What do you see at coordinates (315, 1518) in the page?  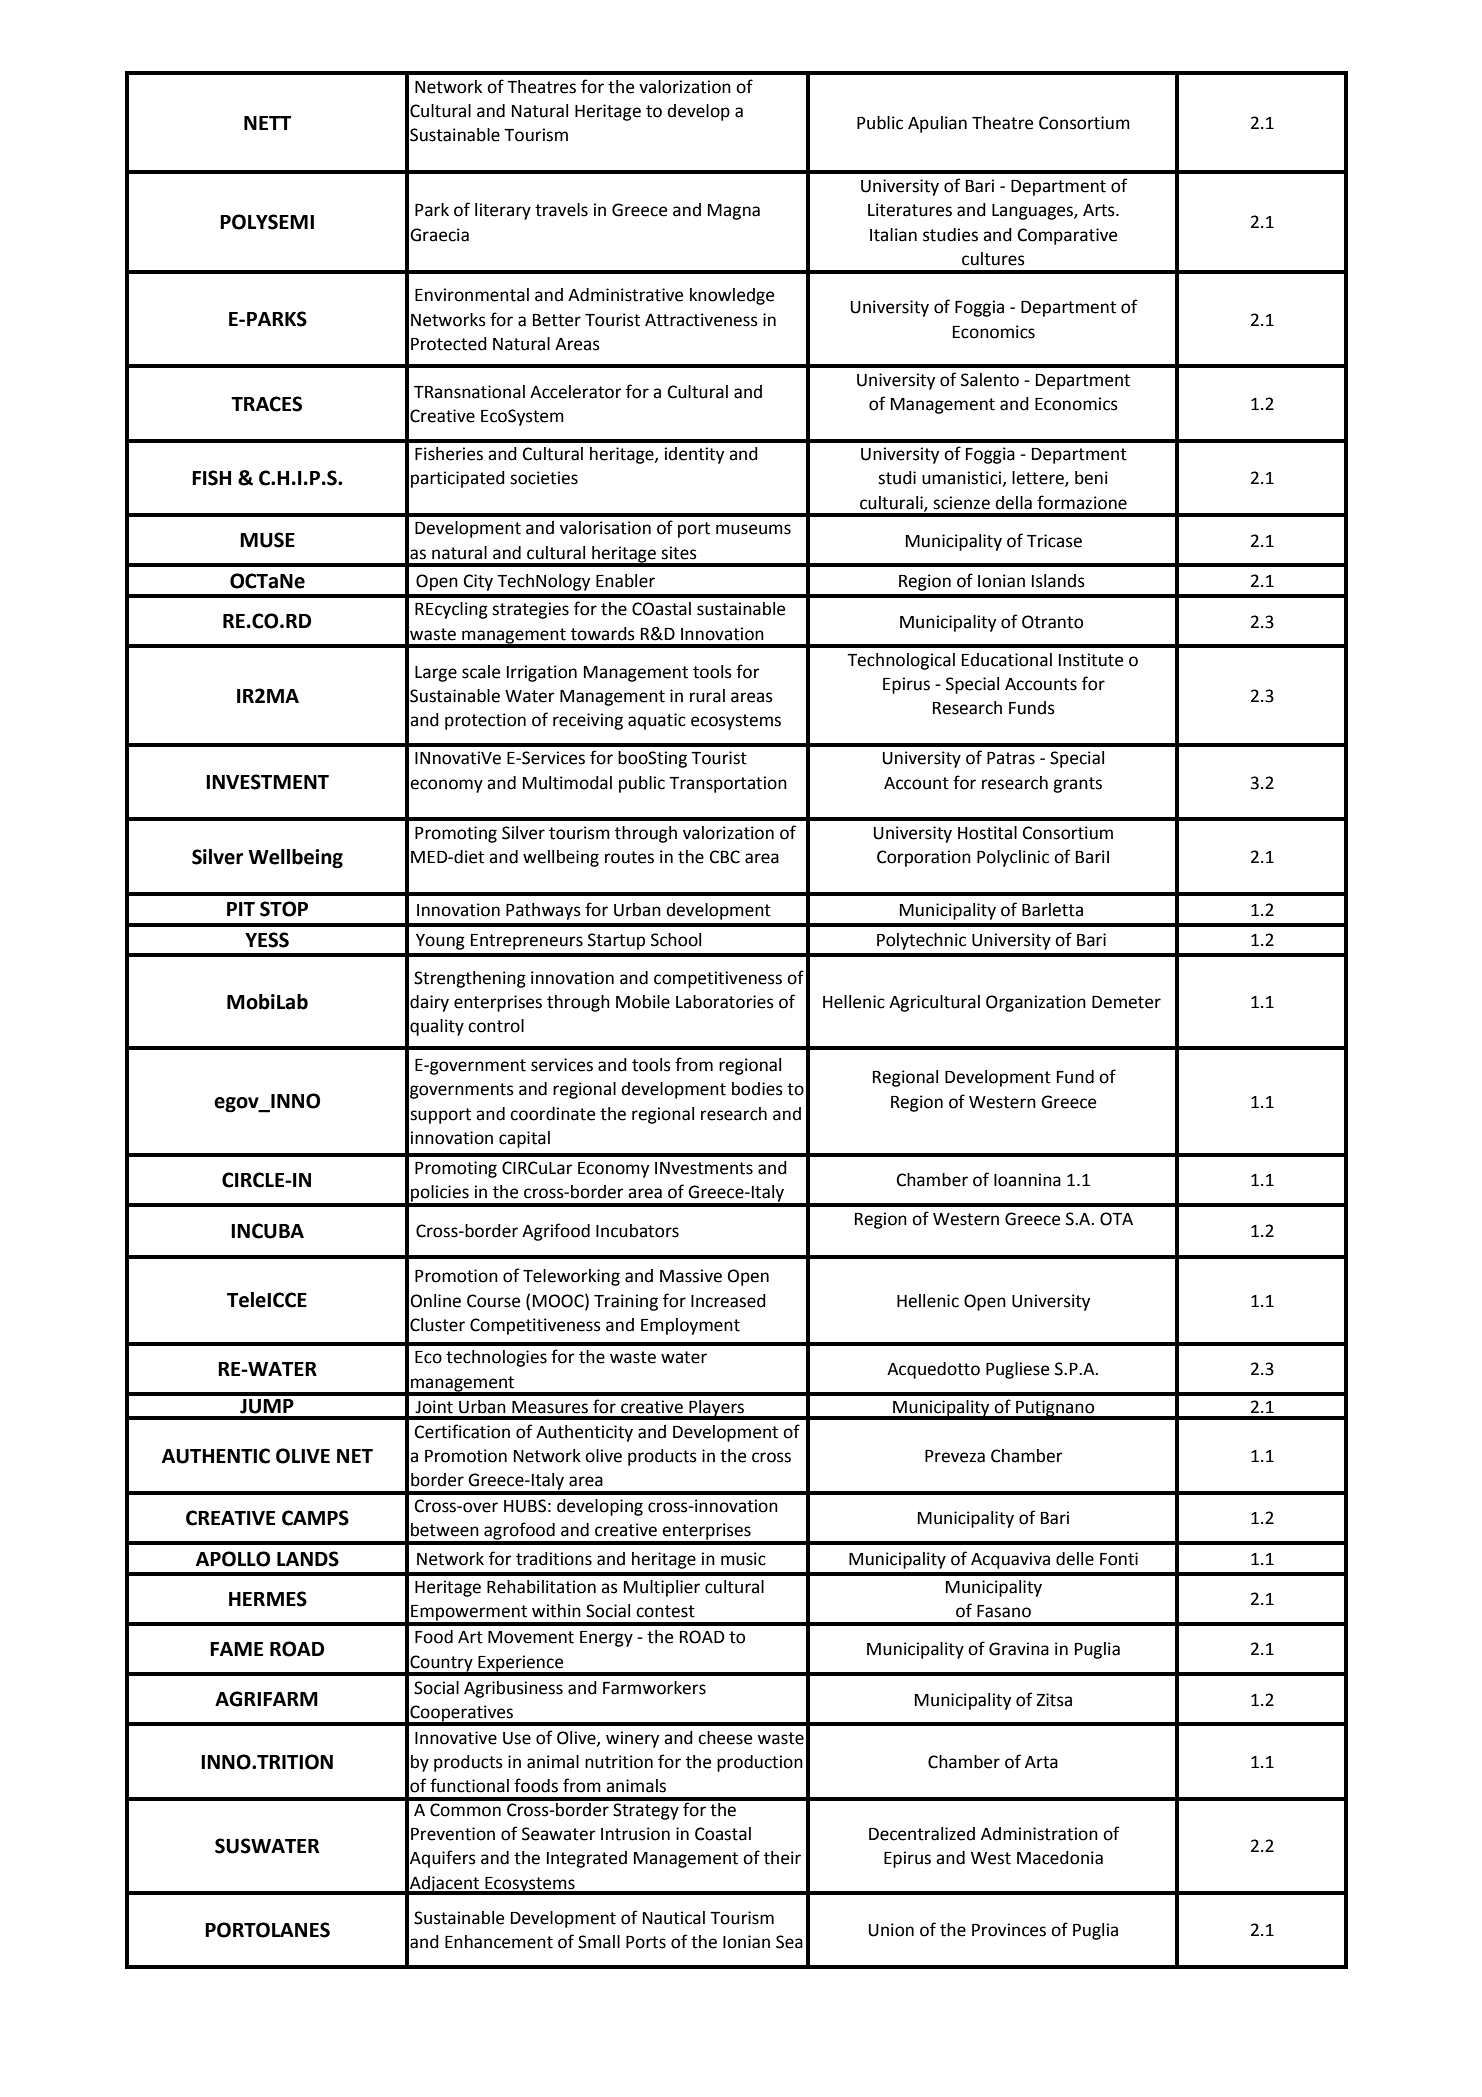 I see `CAMPS` at bounding box center [315, 1518].
